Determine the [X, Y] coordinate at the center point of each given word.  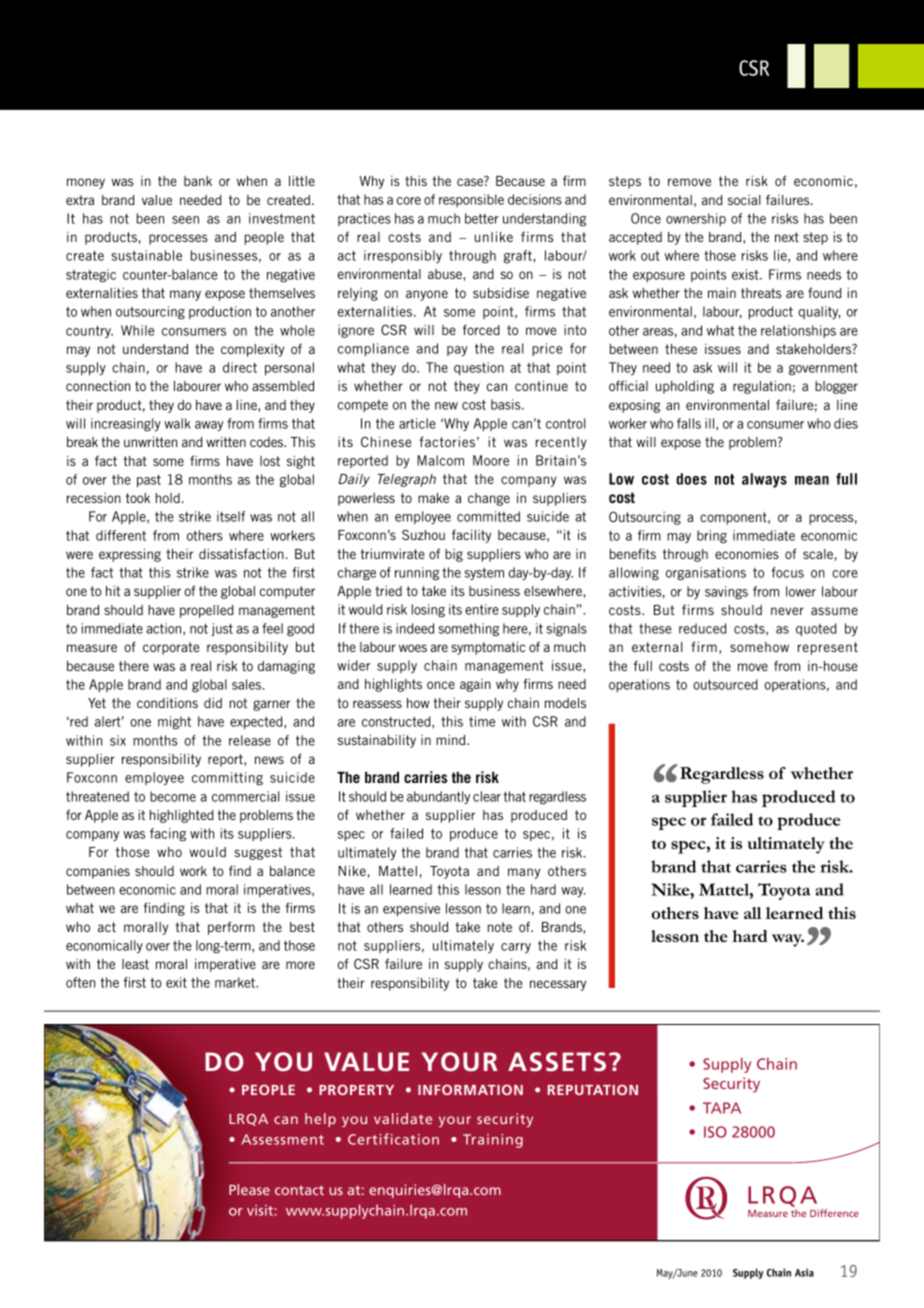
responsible [471, 200]
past [149, 481]
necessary [558, 985]
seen [185, 220]
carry [516, 948]
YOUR [455, 1121]
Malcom [440, 460]
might [174, 722]
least [135, 964]
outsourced [725, 684]
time [482, 721]
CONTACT [299, 1190]
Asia [804, 1272]
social [744, 200]
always [764, 480]
